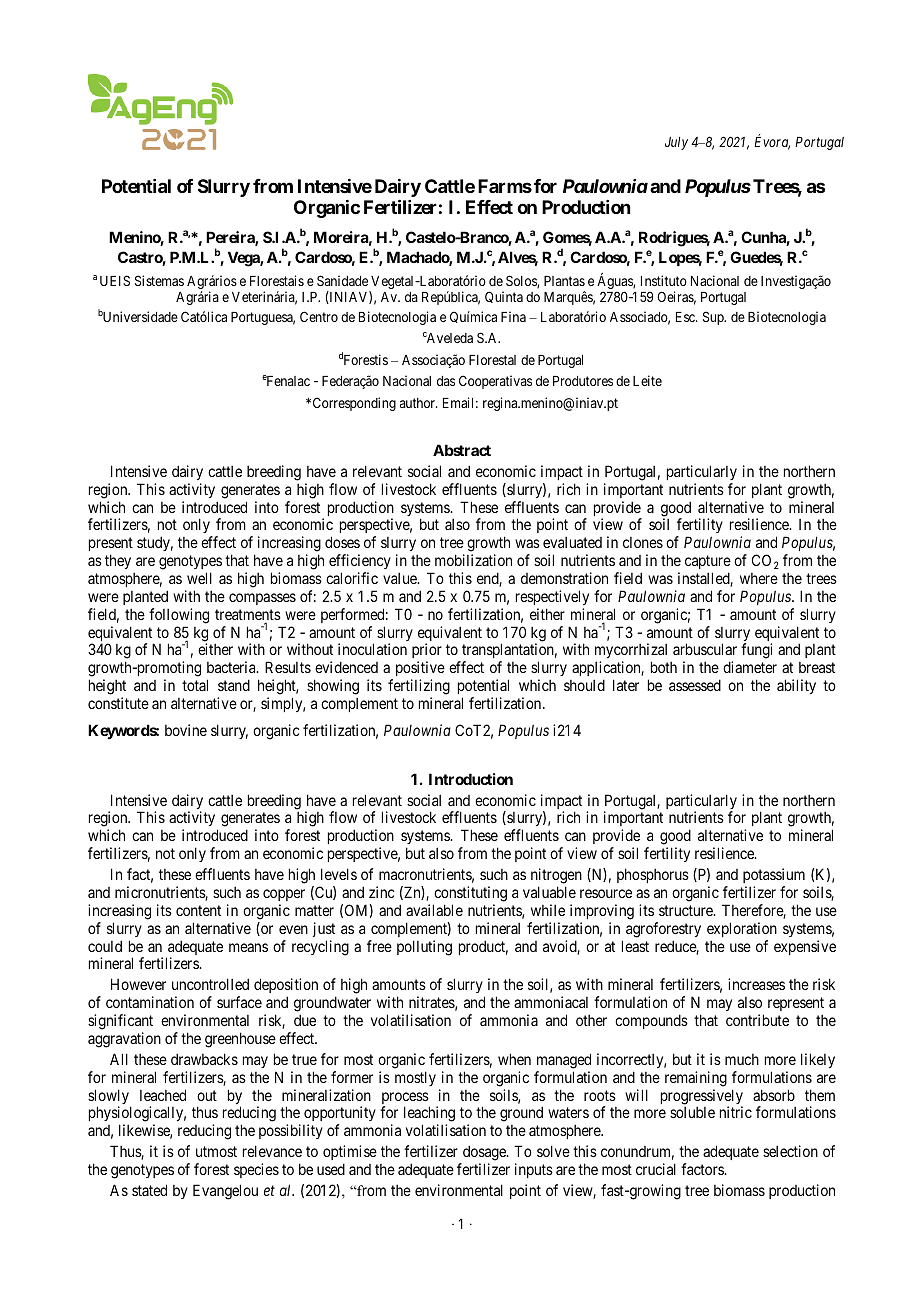 Image resolution: width=924 pixels, height=1308 pixels. What do you see at coordinates (708, 562) in the screenshot?
I see `capture` at bounding box center [708, 562].
